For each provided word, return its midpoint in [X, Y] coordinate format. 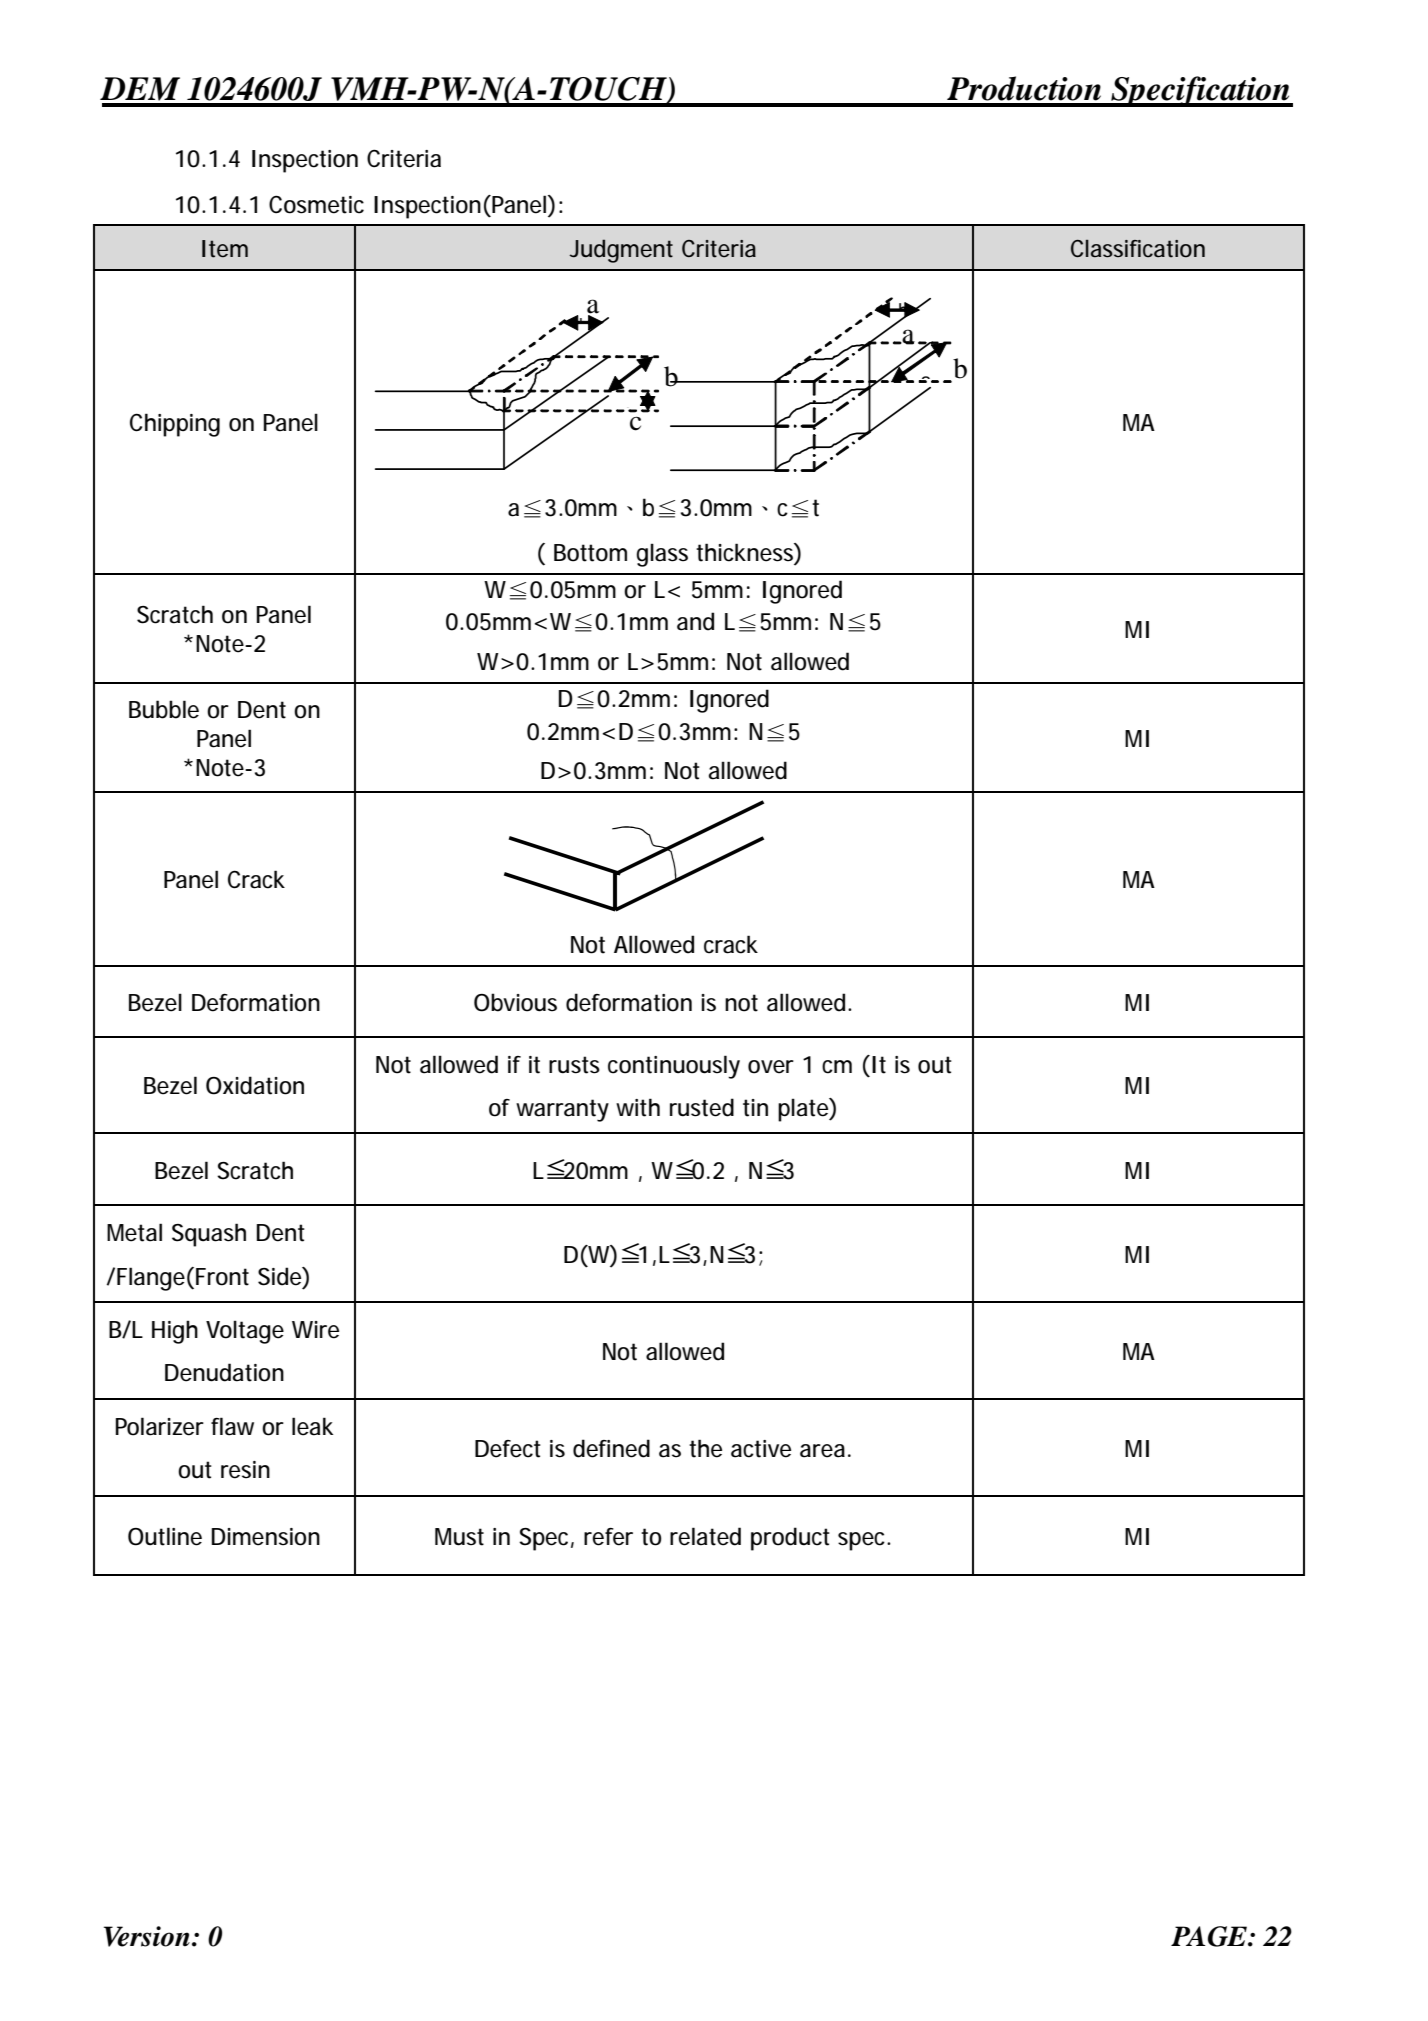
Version [147, 1936]
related [705, 1536]
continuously [674, 1067]
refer [608, 1537]
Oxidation [255, 1085]
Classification [1138, 249]
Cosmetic [316, 204]
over [771, 1067]
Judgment [621, 251]
